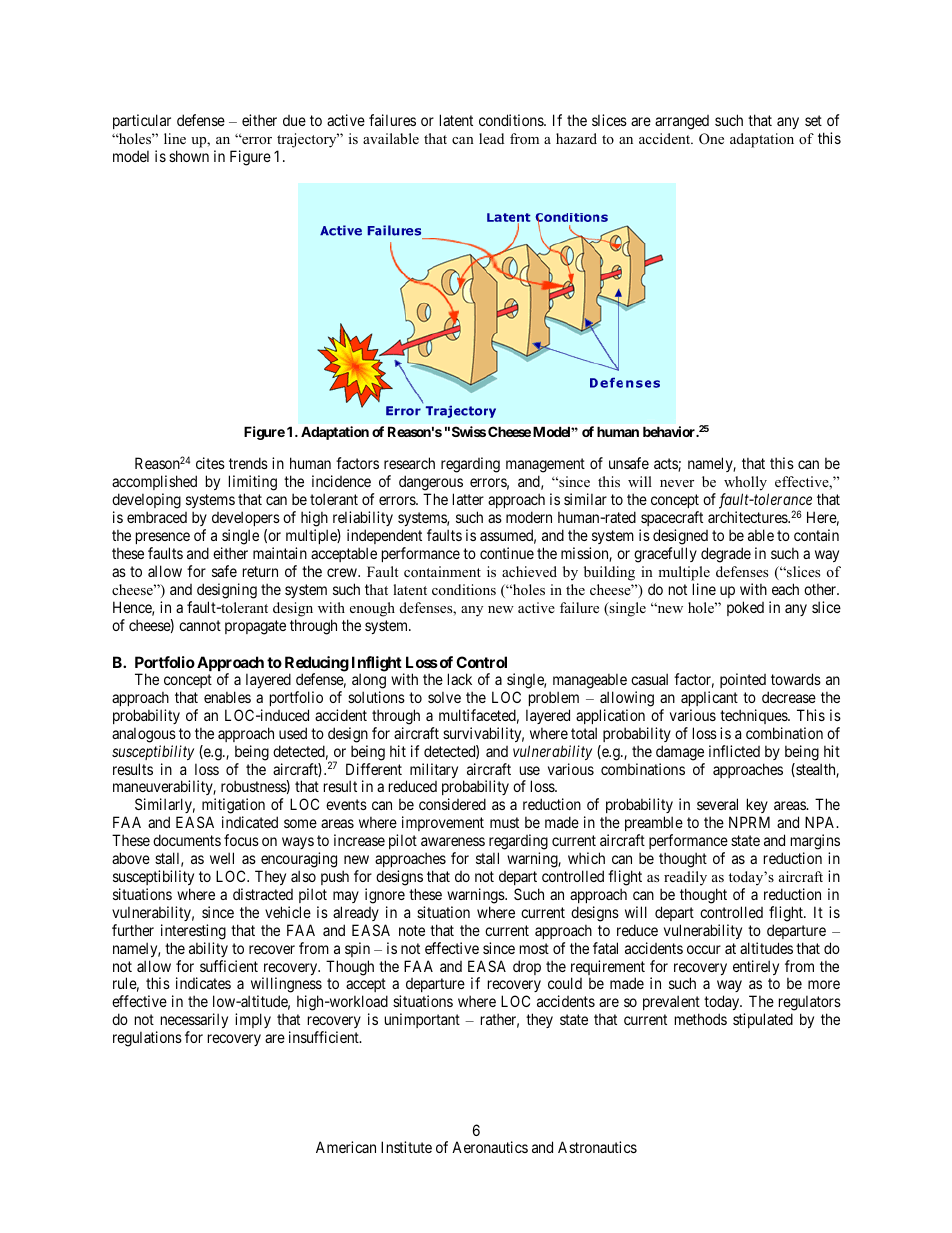  I want to click on cannot, so click(200, 625).
